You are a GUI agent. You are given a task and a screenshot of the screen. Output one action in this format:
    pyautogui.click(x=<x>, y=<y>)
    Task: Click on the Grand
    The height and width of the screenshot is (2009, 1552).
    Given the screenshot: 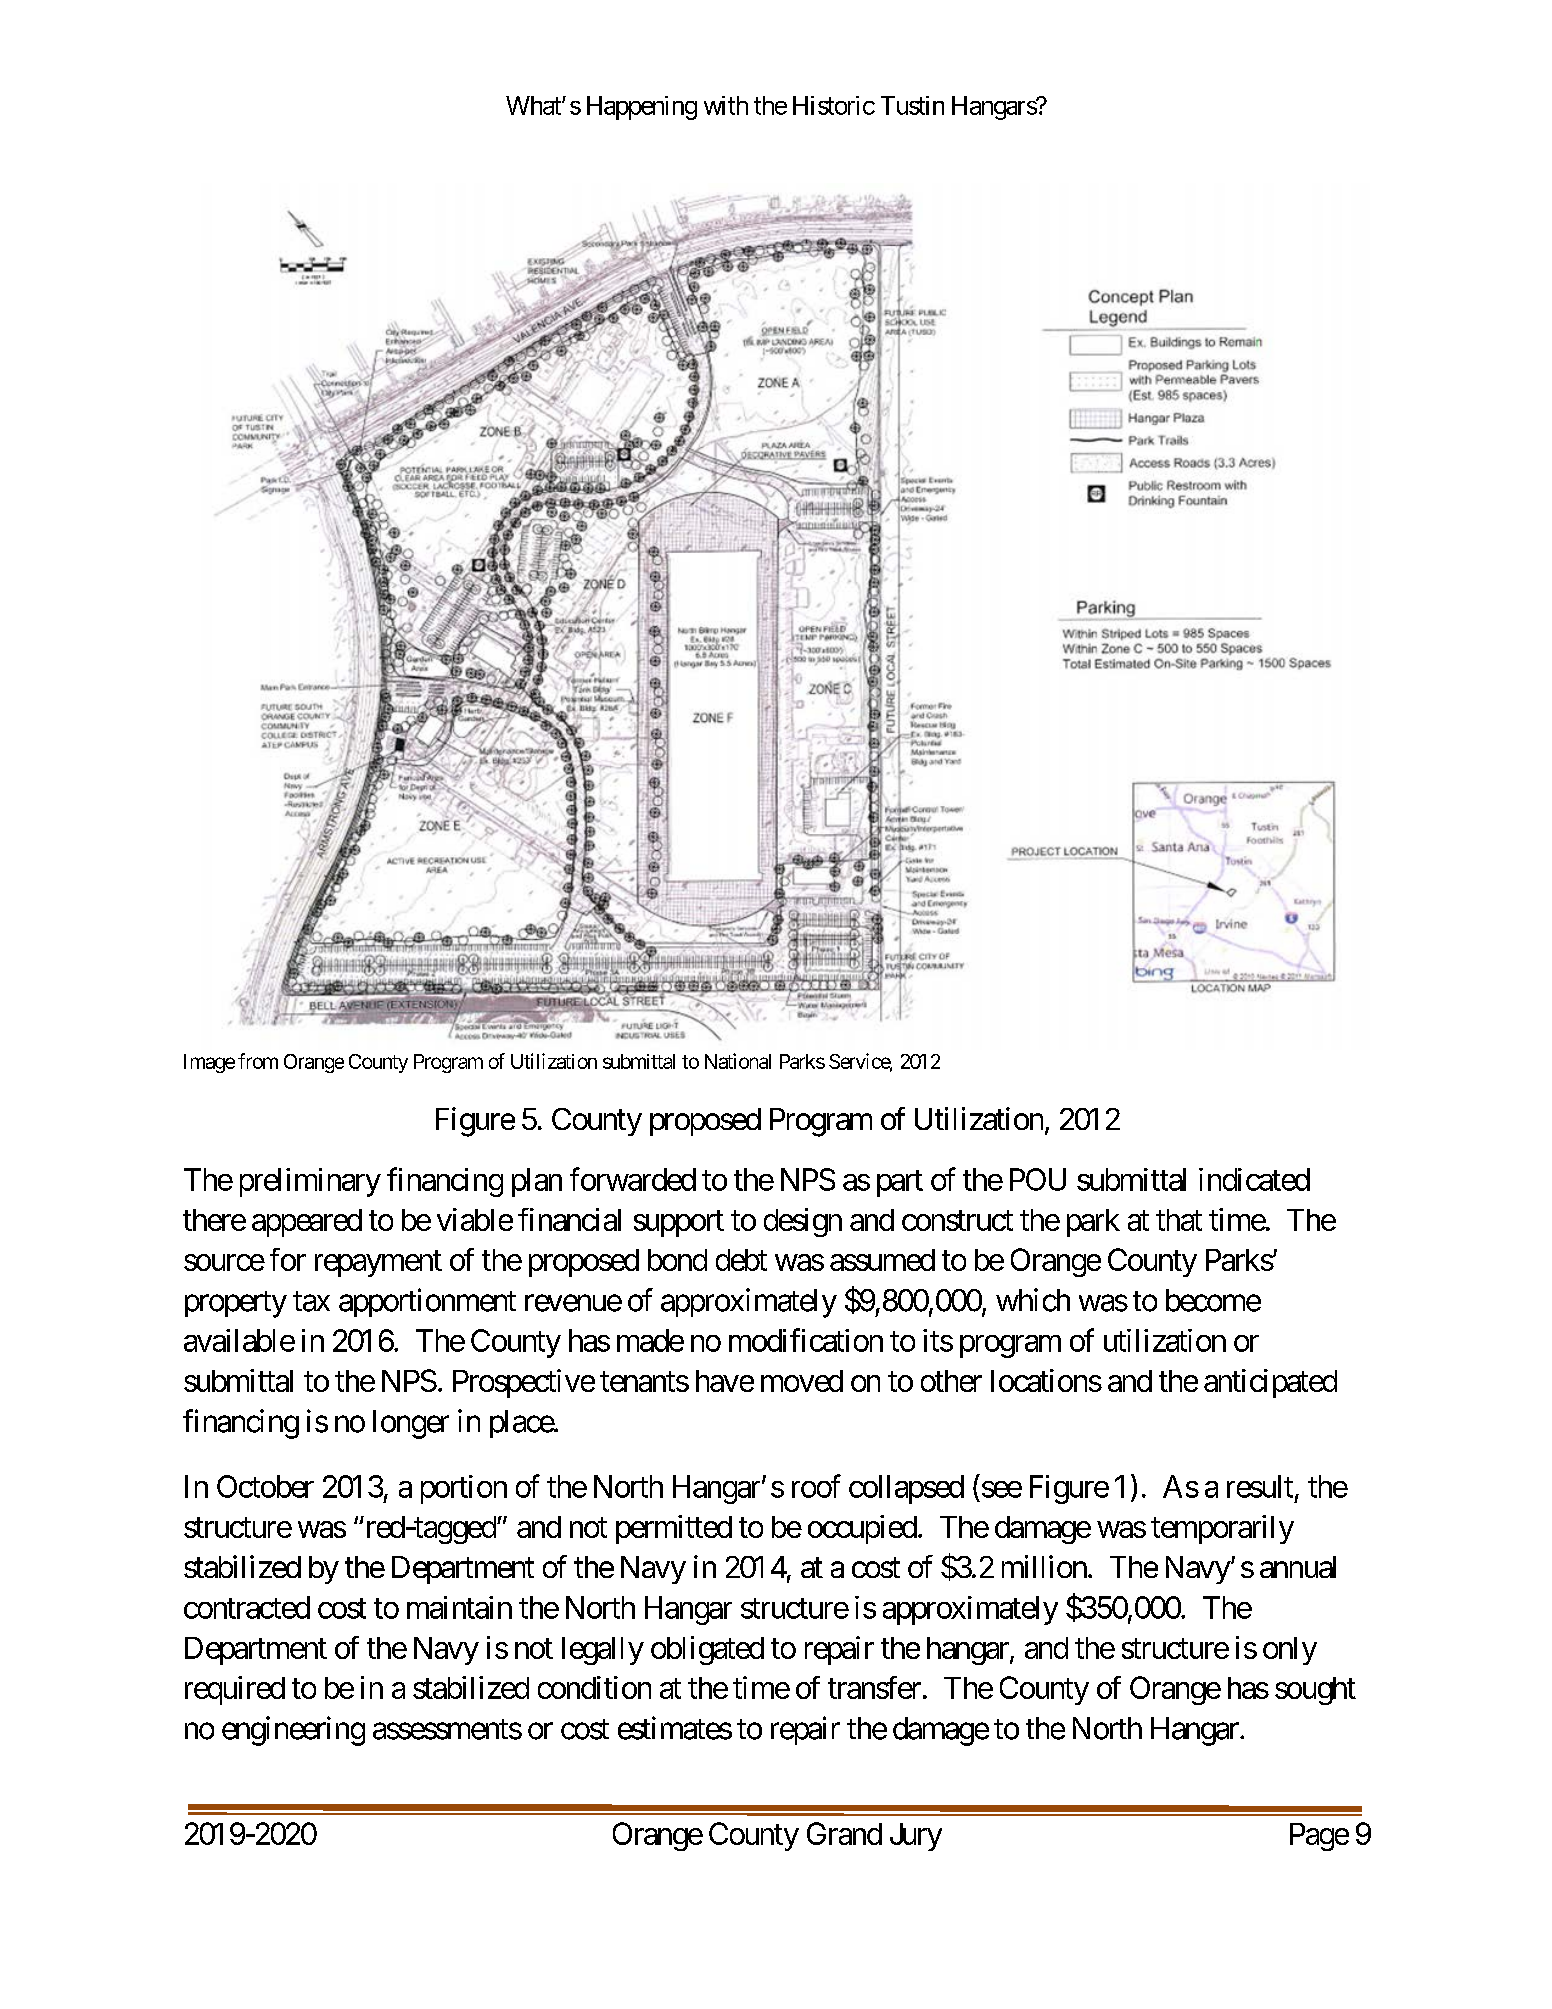 What is the action you would take?
    pyautogui.click(x=844, y=1833)
